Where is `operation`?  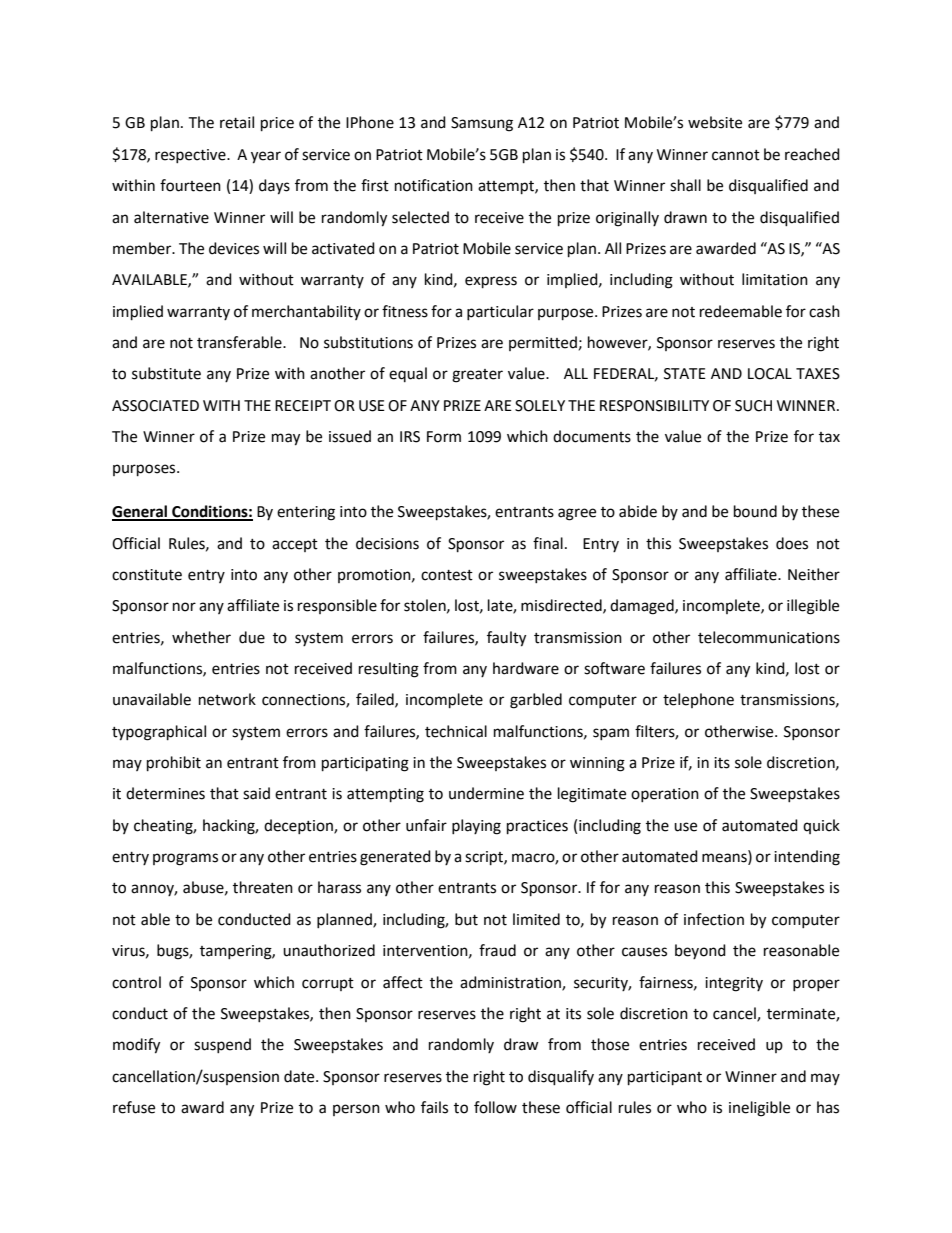 operation is located at coordinates (665, 795).
